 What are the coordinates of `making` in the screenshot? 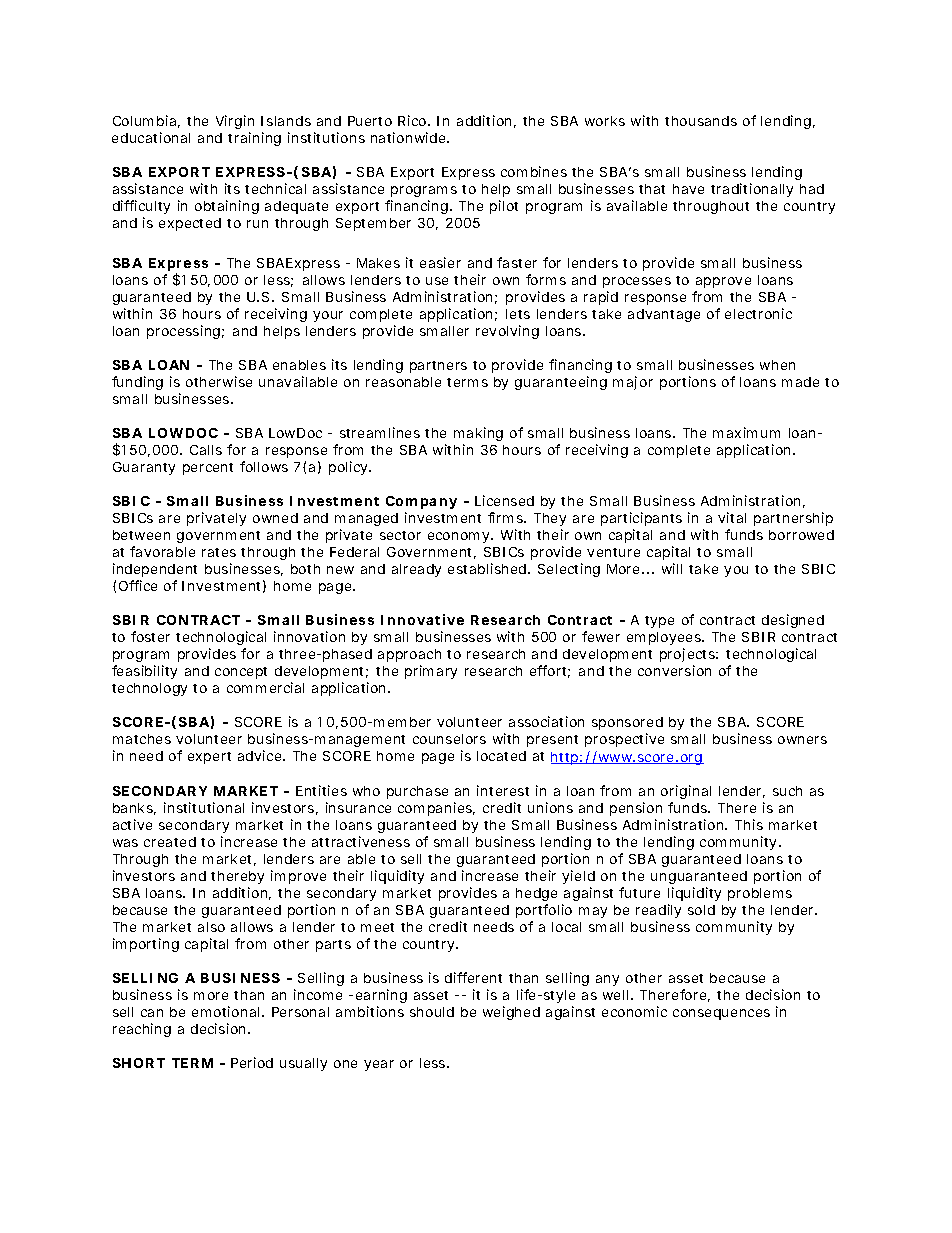 It's located at (478, 434).
